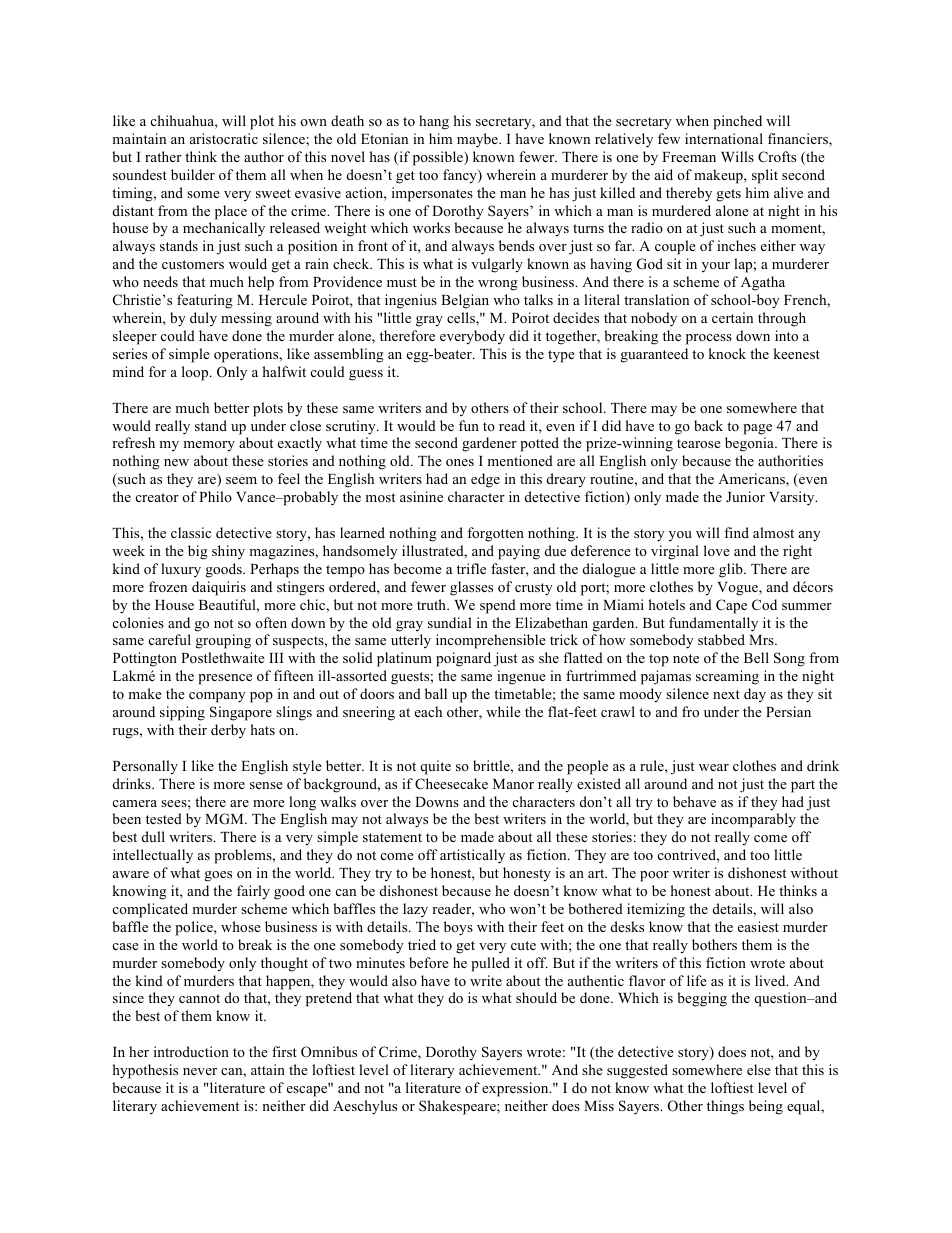 The height and width of the page is (1233, 952). Describe the element at coordinates (200, 1071) in the page. I see `never` at that location.
